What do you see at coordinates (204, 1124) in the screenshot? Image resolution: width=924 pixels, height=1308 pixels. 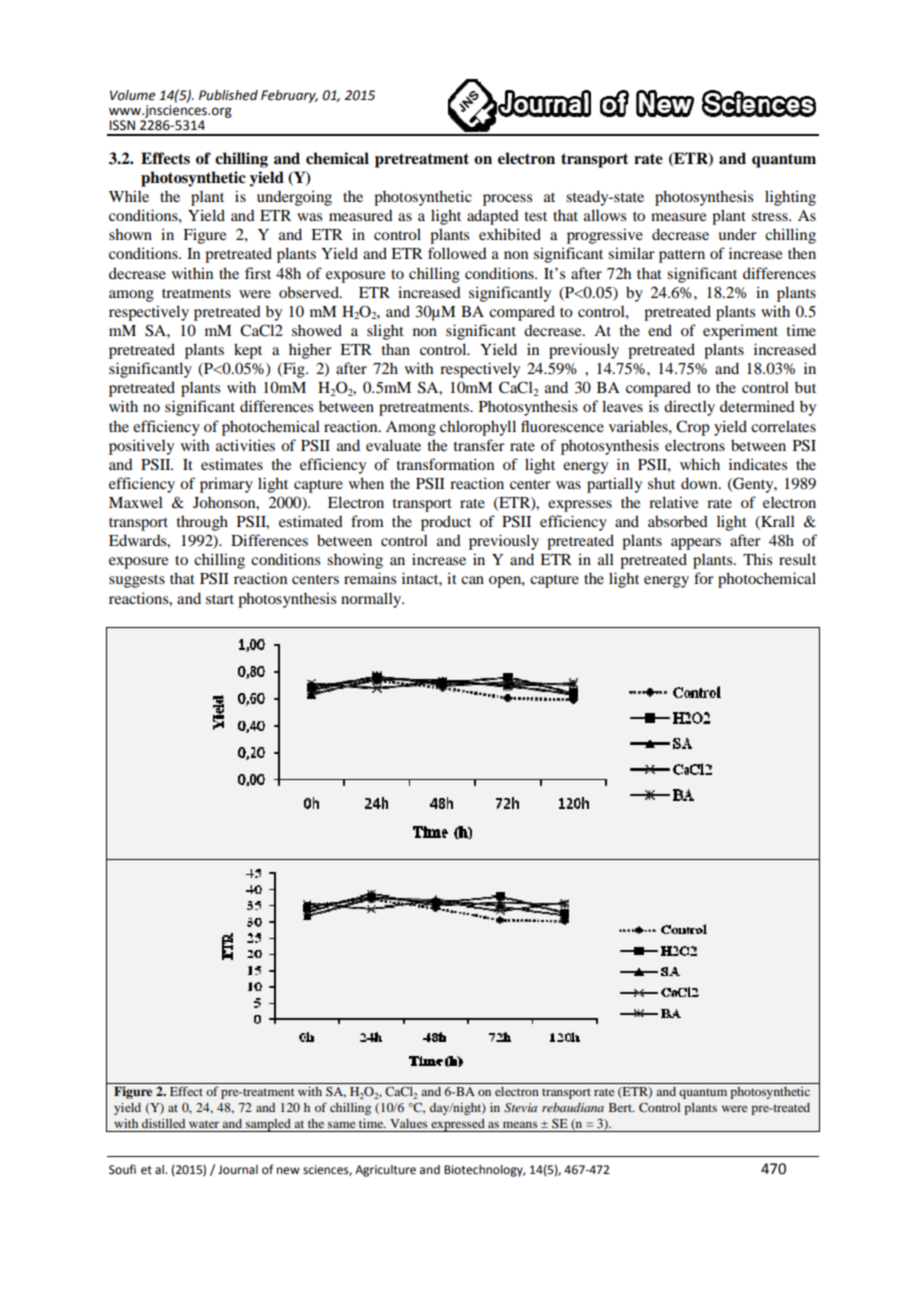 I see `water` at bounding box center [204, 1124].
